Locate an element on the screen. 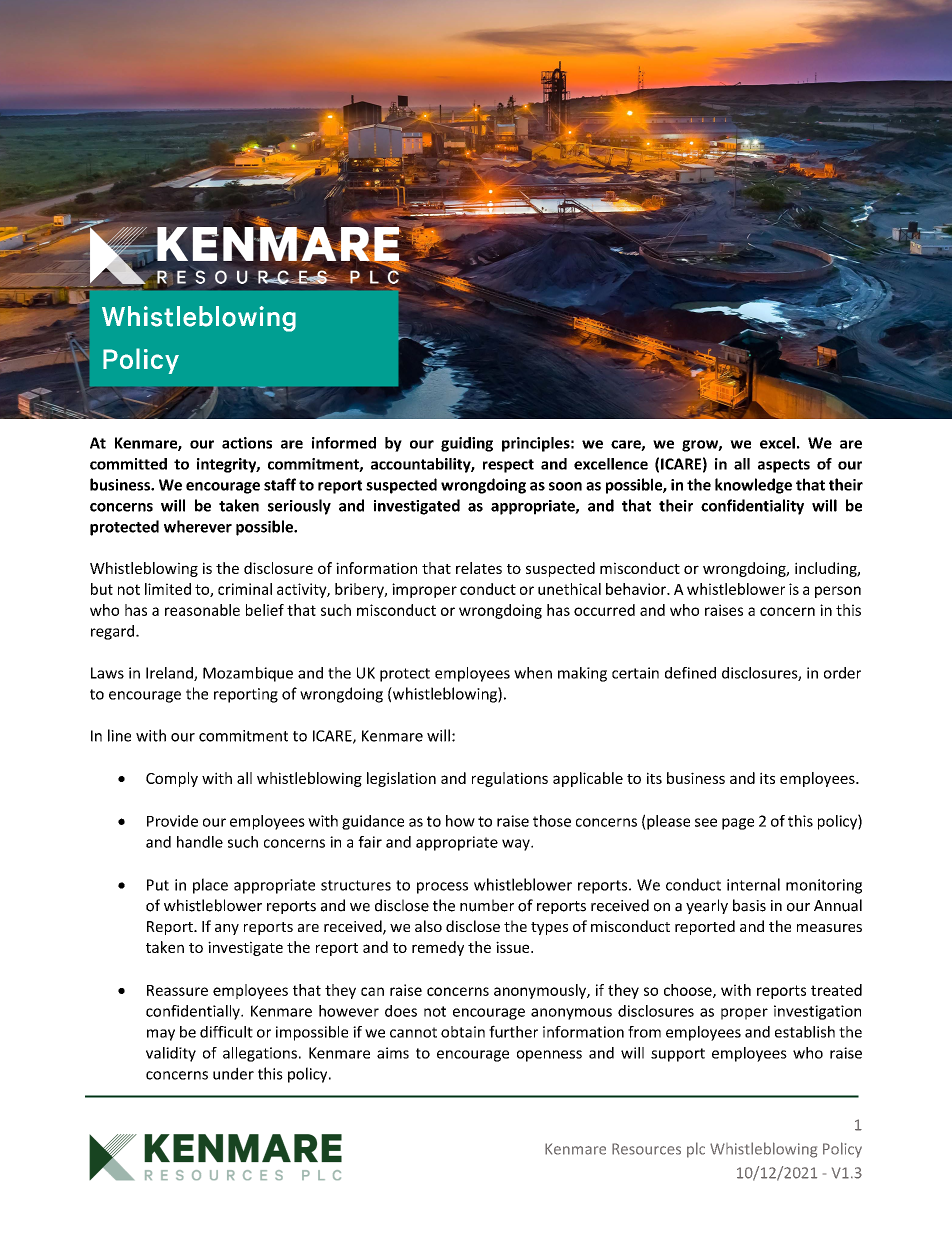 The image size is (952, 1233). Ireland is located at coordinates (170, 674).
